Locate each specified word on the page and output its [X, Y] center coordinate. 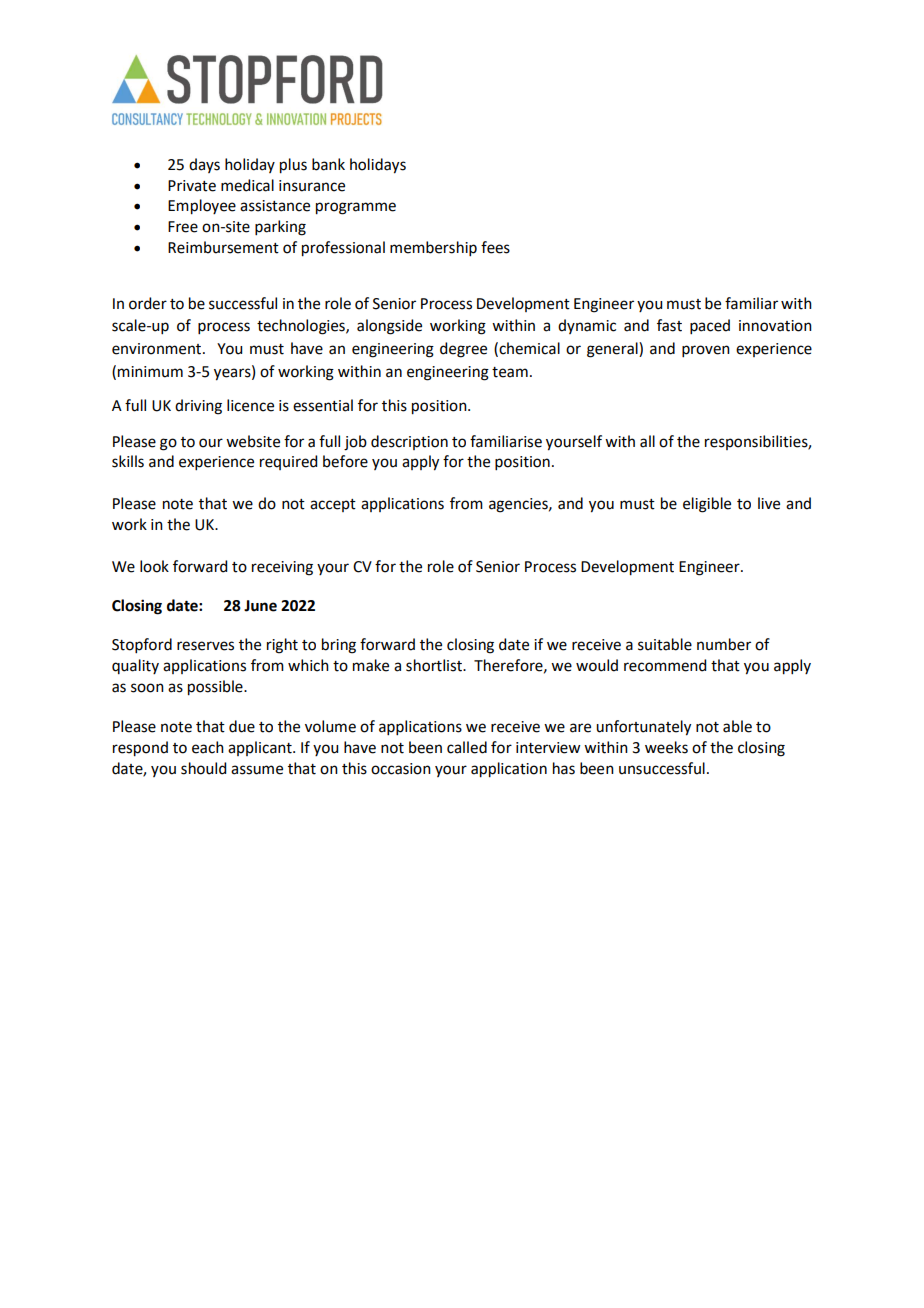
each [208, 747]
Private [192, 186]
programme [356, 208]
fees [495, 247]
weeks [666, 747]
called [467, 747]
